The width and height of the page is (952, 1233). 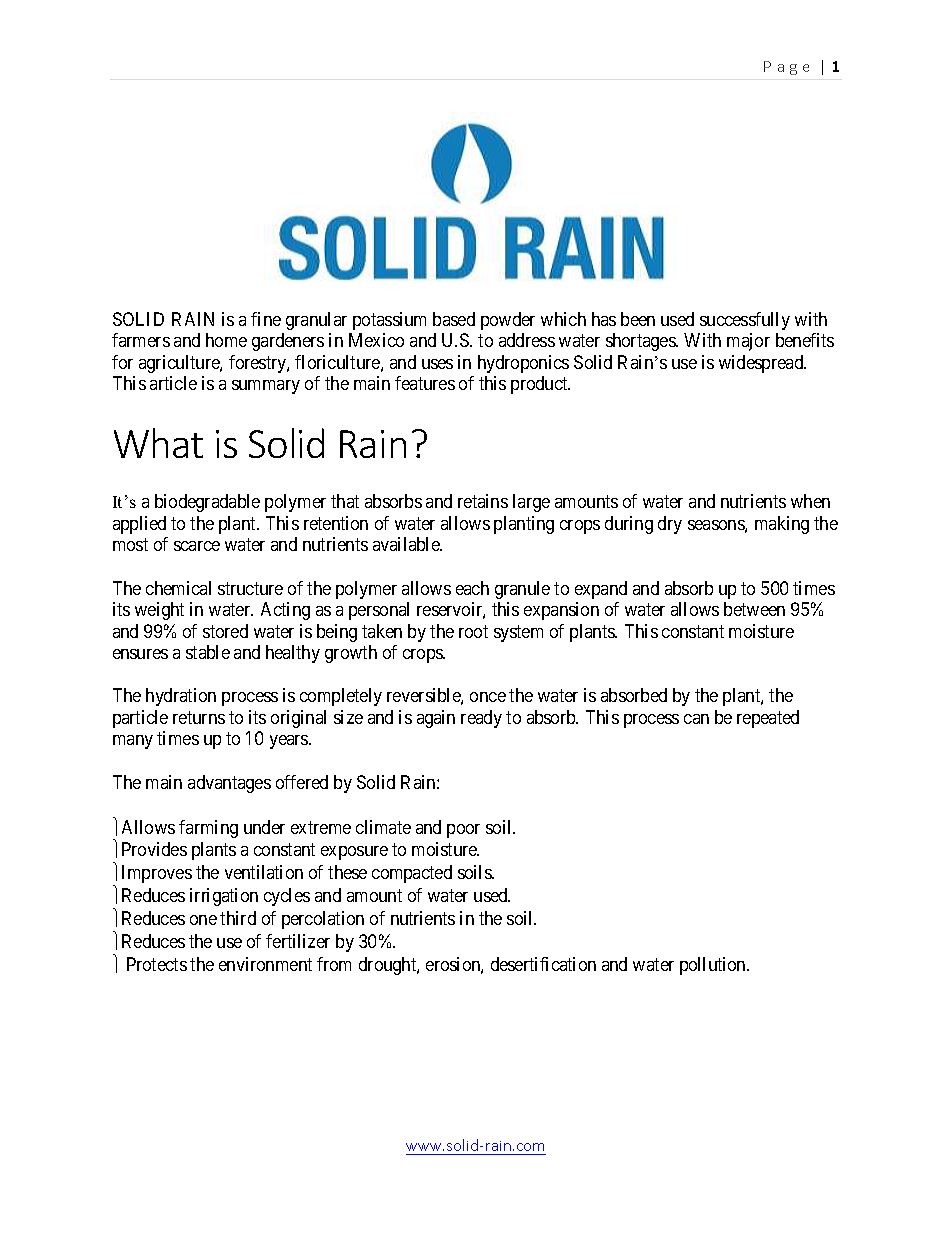 I want to click on based, so click(x=454, y=319).
